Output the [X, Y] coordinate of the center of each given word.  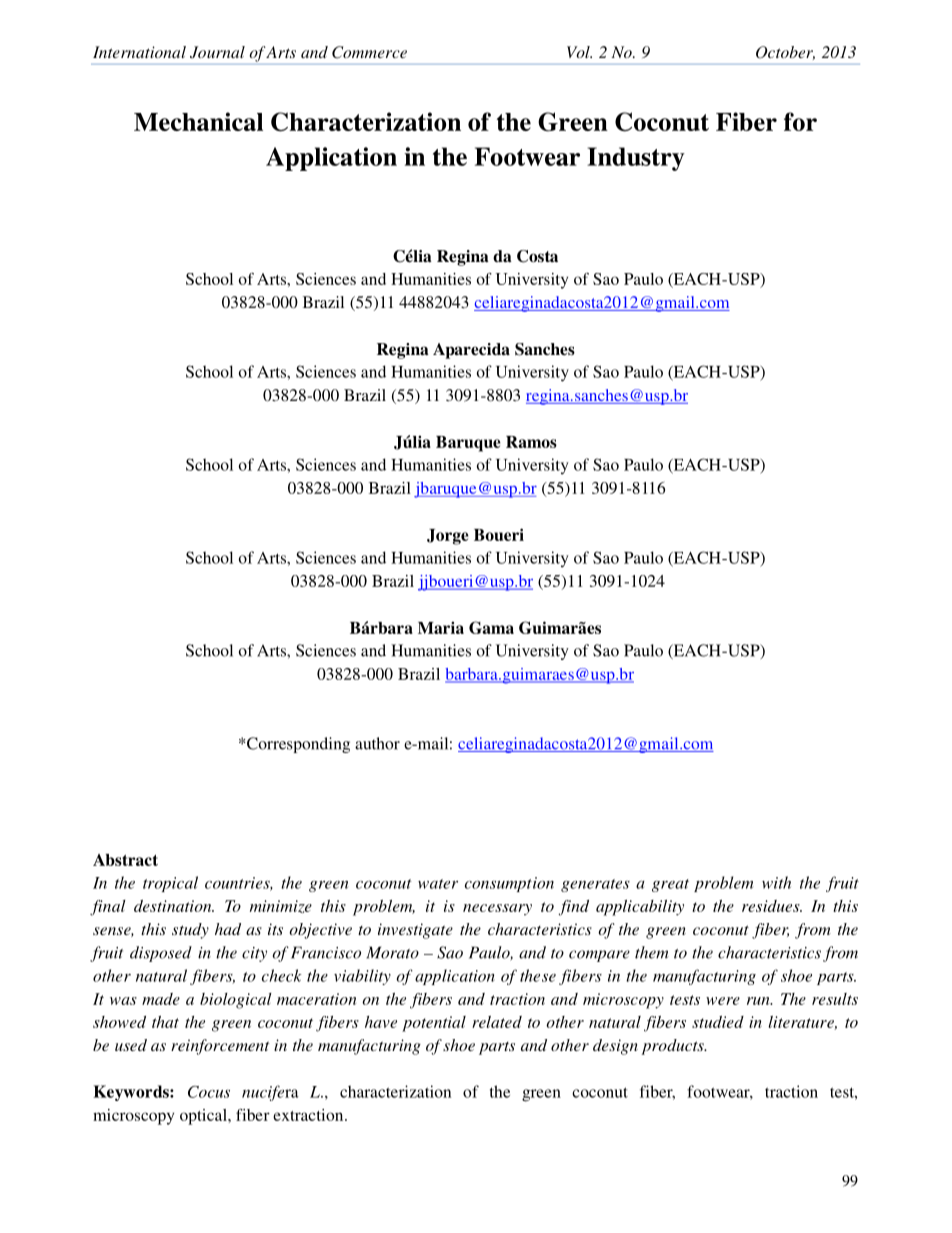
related [497, 1022]
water [438, 884]
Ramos [531, 442]
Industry [636, 159]
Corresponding [297, 745]
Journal [217, 52]
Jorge [448, 537]
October [785, 53]
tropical [170, 884]
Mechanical [198, 121]
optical [204, 1117]
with [776, 882]
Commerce [369, 52]
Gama [491, 627]
